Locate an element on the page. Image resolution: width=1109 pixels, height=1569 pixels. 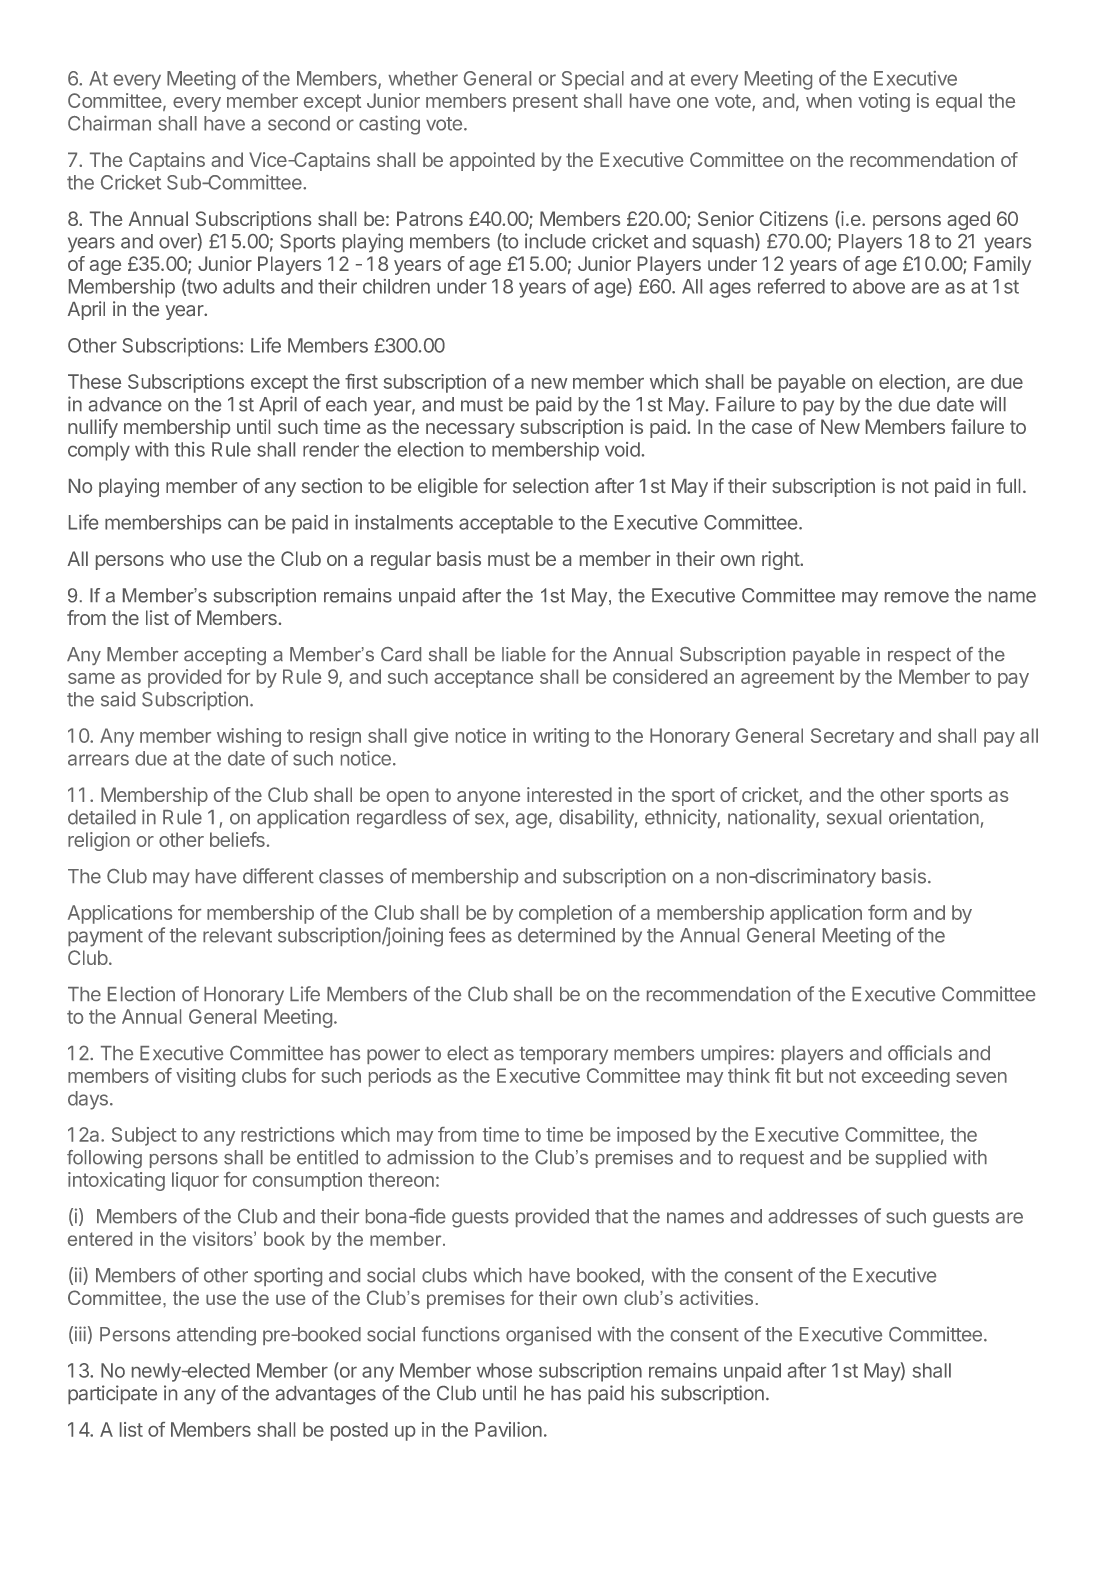
present is located at coordinates (545, 103).
